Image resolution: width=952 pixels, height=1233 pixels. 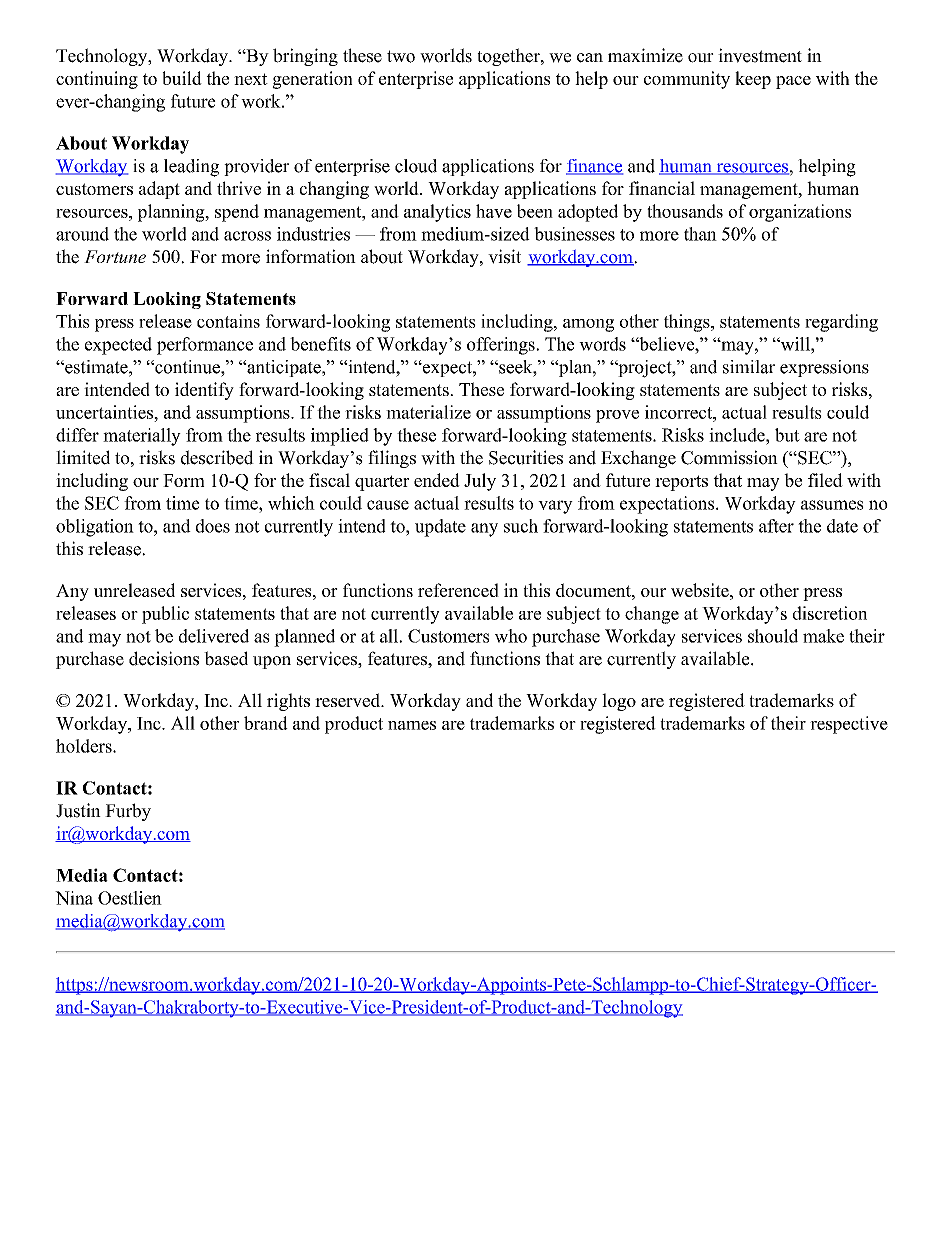 I want to click on build, so click(x=182, y=78).
